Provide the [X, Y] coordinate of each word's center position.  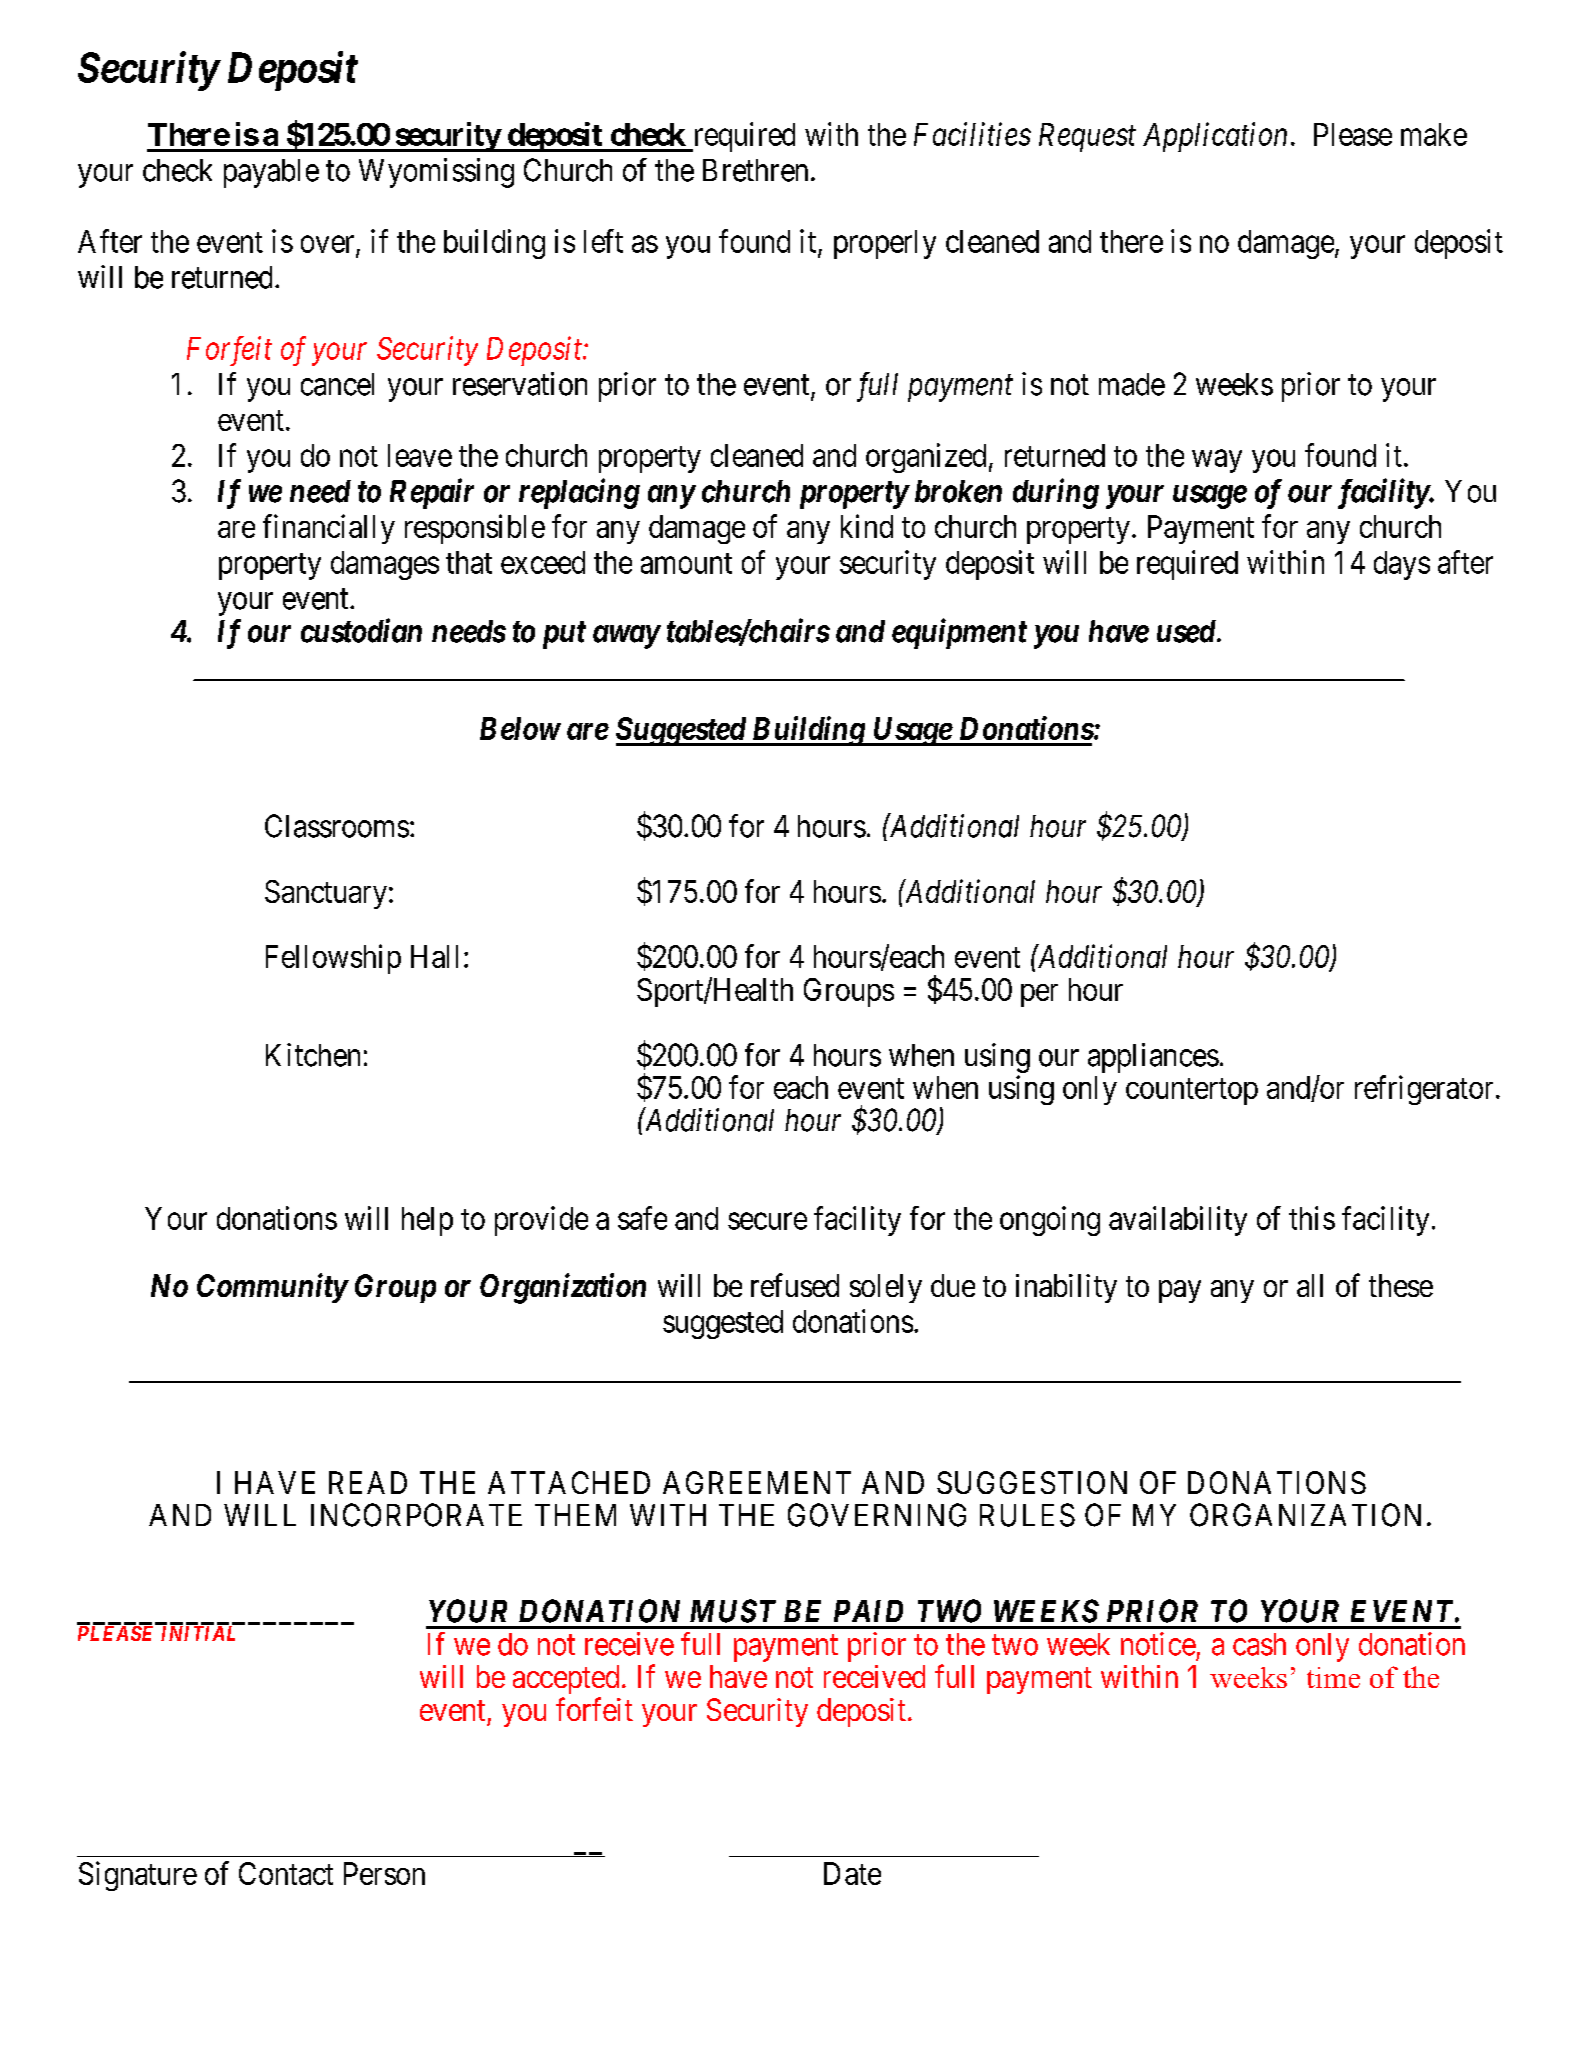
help [427, 1221]
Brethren [755, 170]
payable [271, 173]
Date [852, 1873]
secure [767, 1221]
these [1401, 1285]
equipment [959, 633]
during [1056, 493]
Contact [286, 1873]
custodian [361, 630]
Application [1215, 137]
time [1333, 1677]
